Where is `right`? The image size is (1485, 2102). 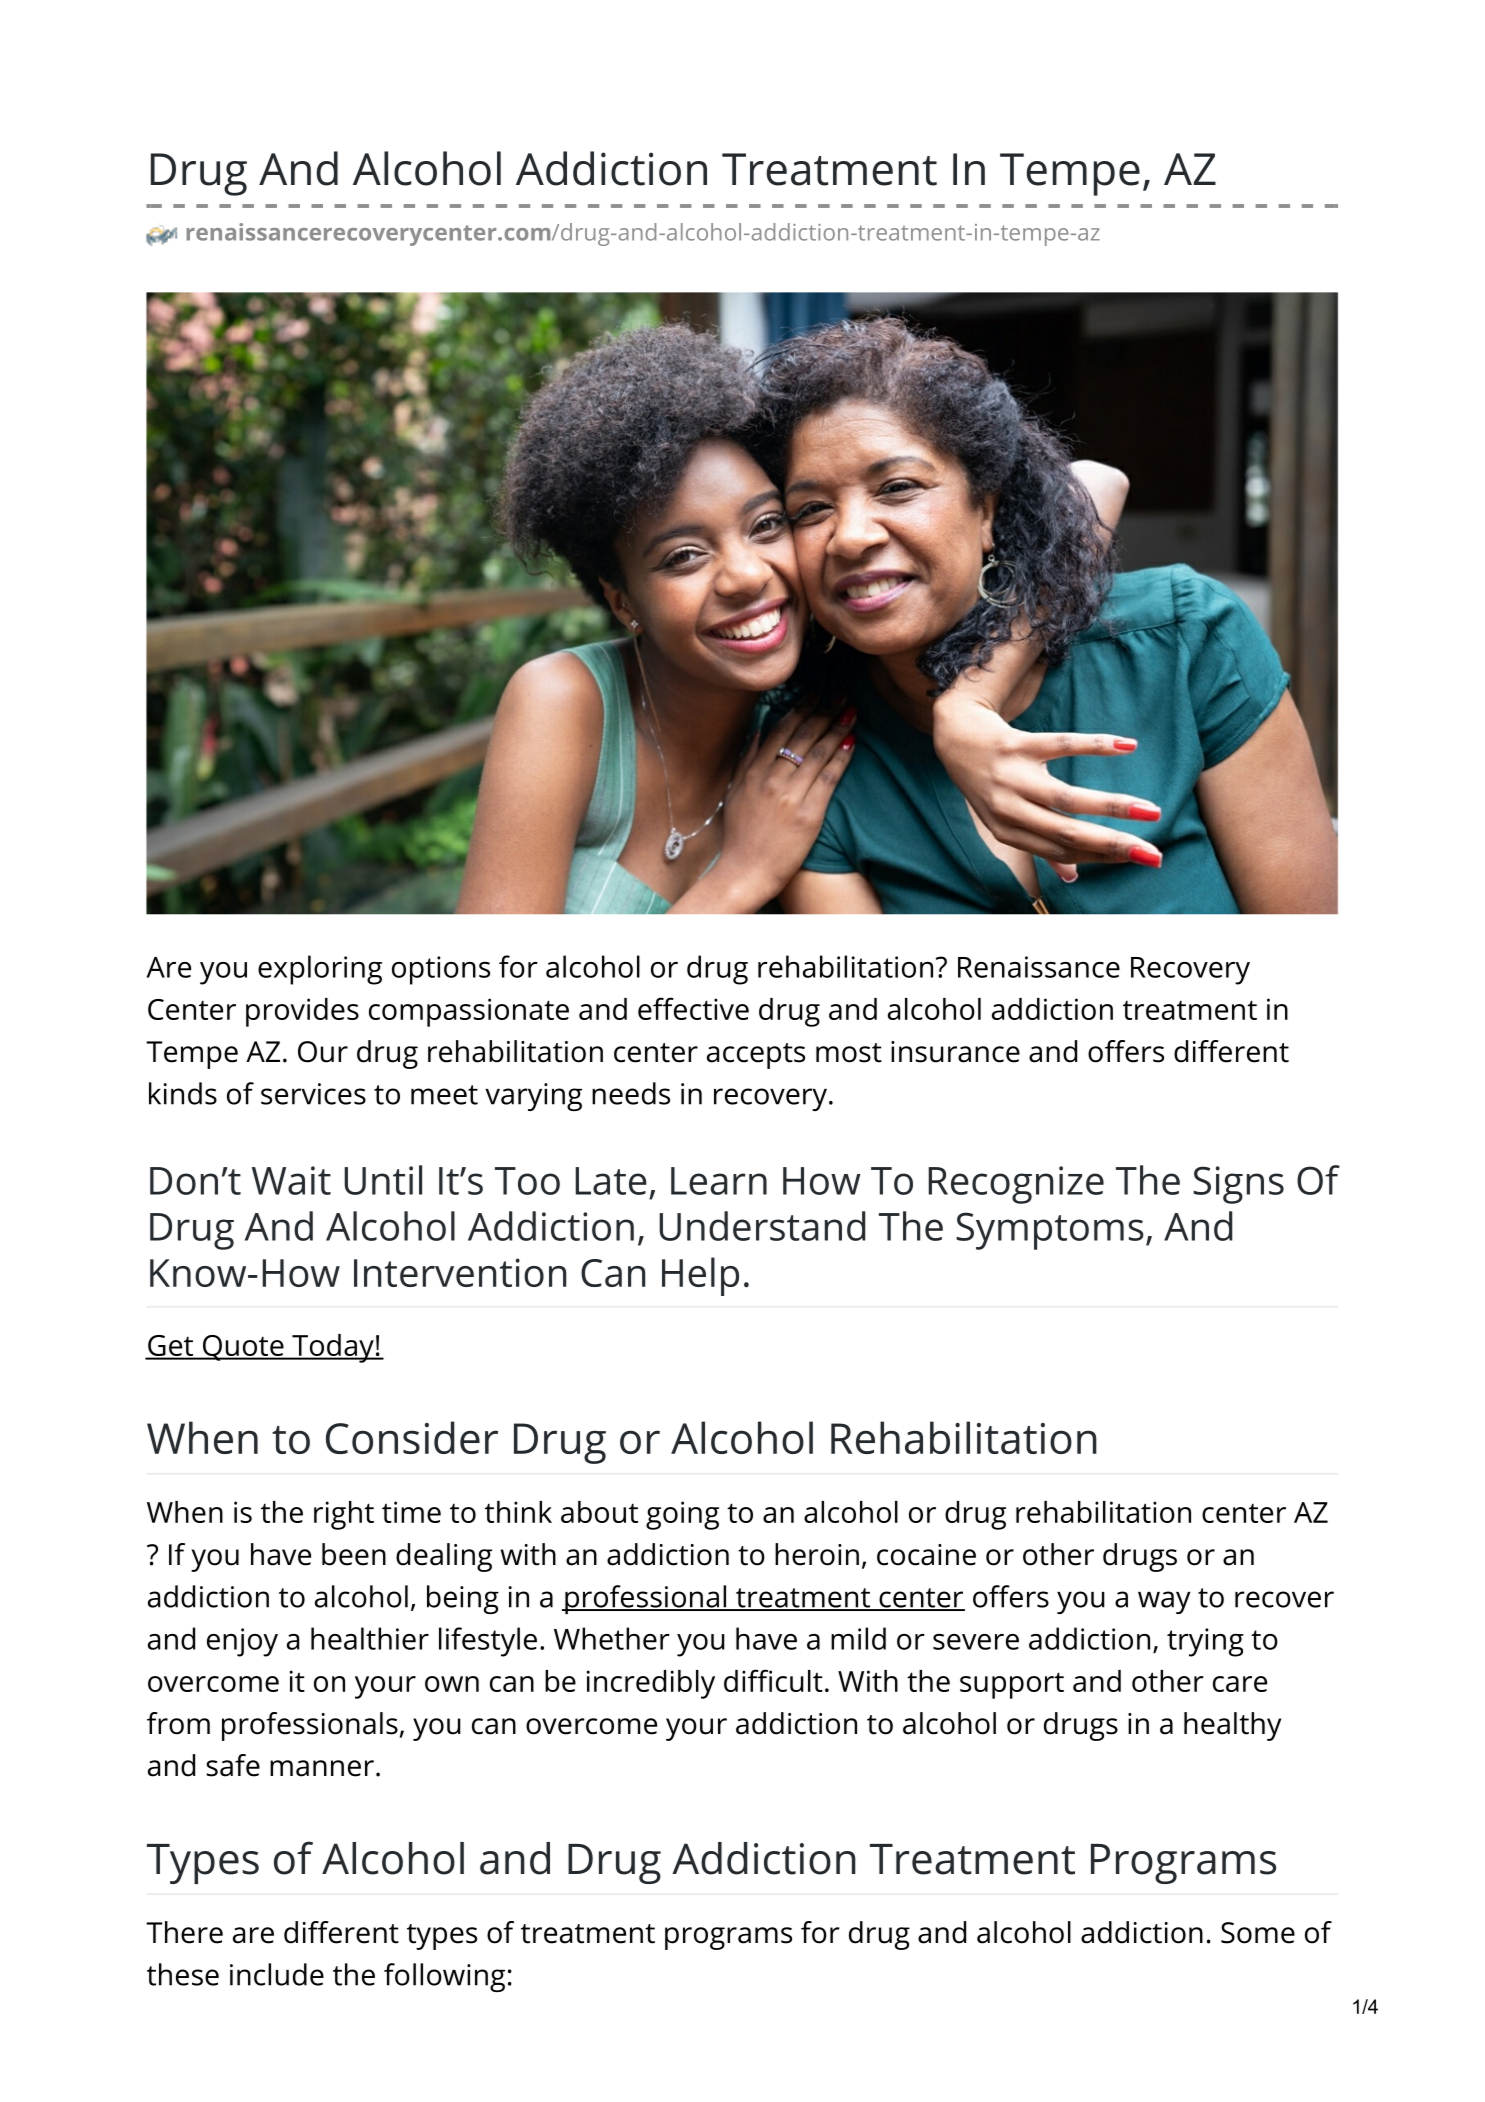
right is located at coordinates (344, 1515).
